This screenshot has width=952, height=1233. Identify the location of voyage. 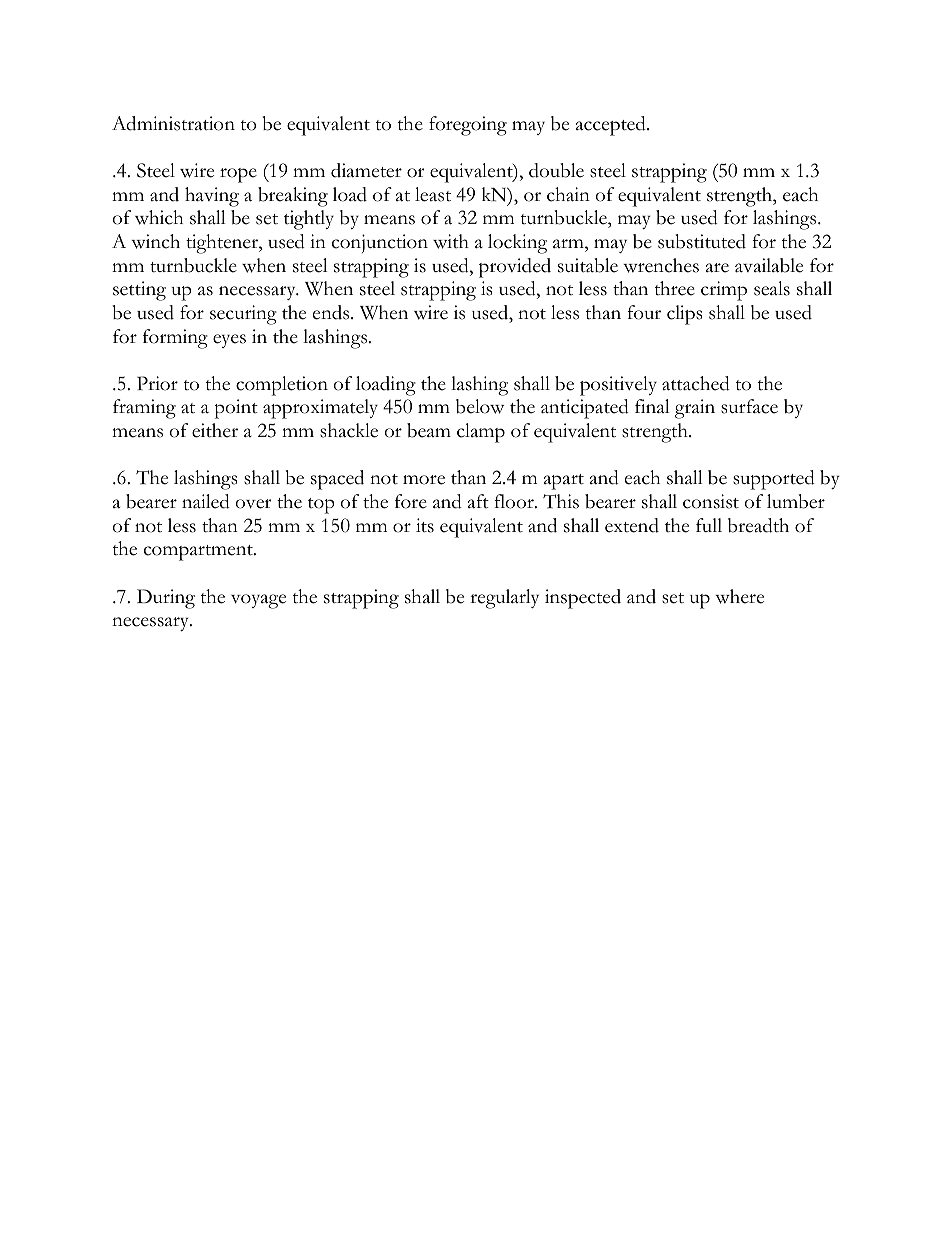
(258, 601).
